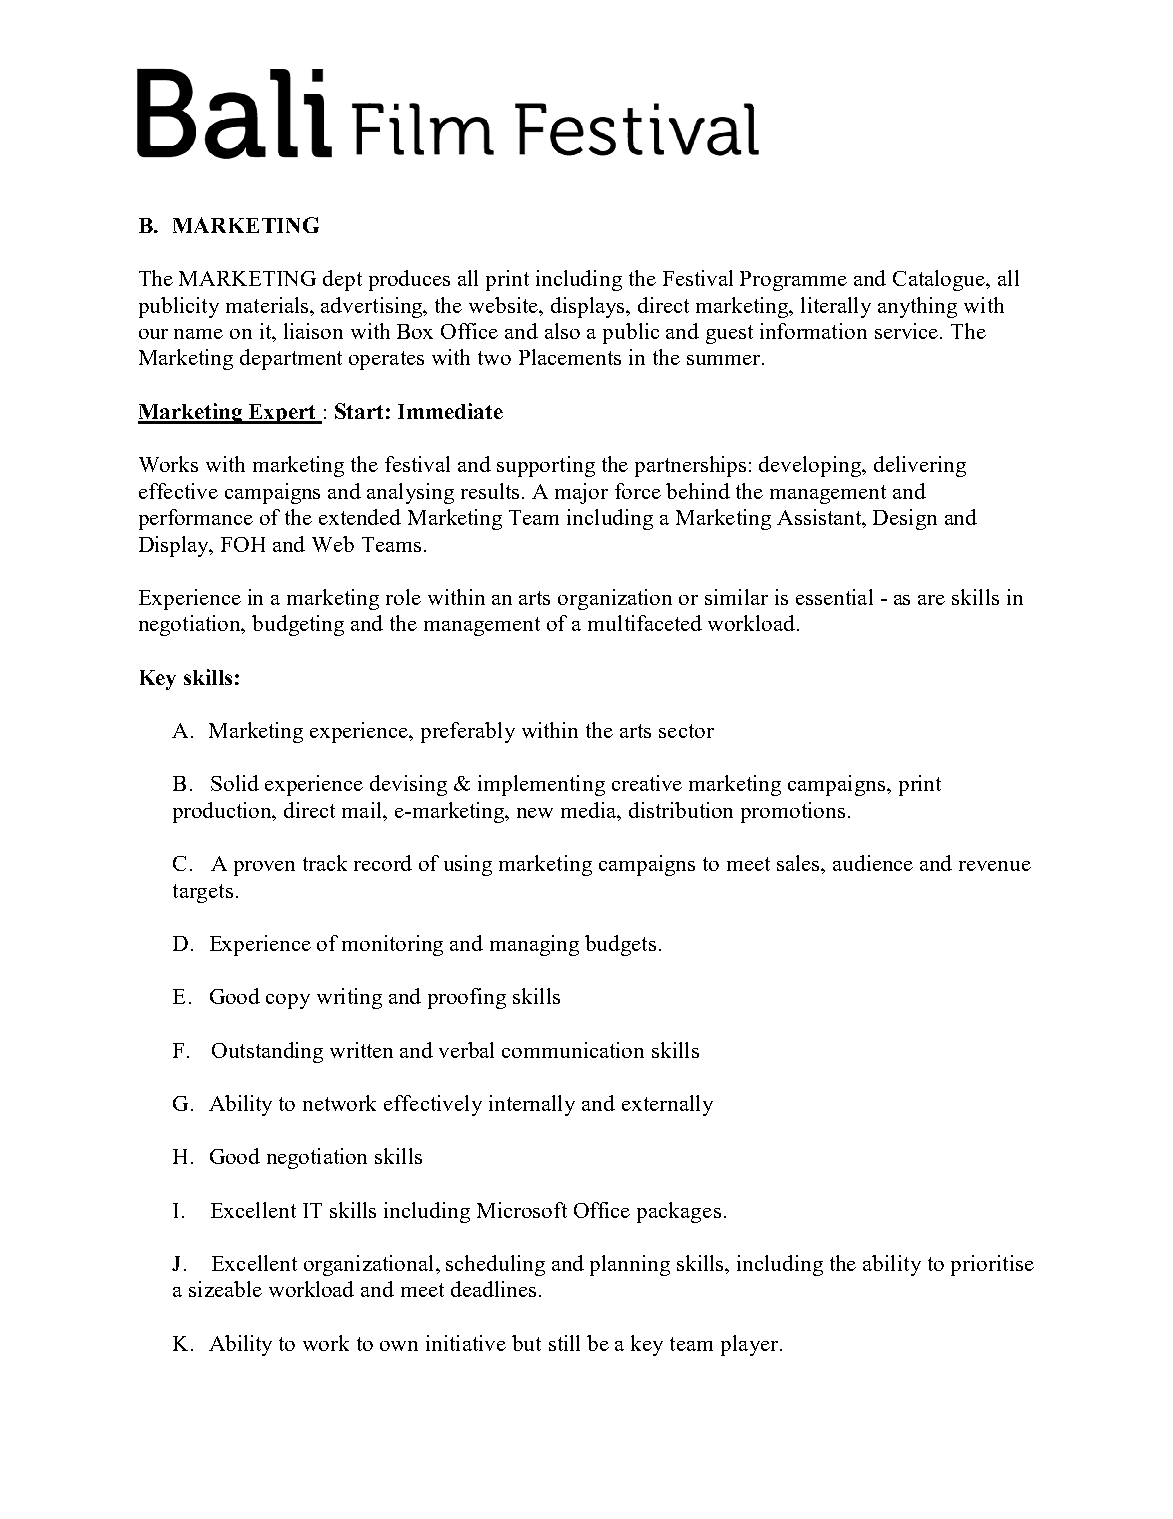 Image resolution: width=1173 pixels, height=1519 pixels. What do you see at coordinates (562, 331) in the document?
I see `also` at bounding box center [562, 331].
